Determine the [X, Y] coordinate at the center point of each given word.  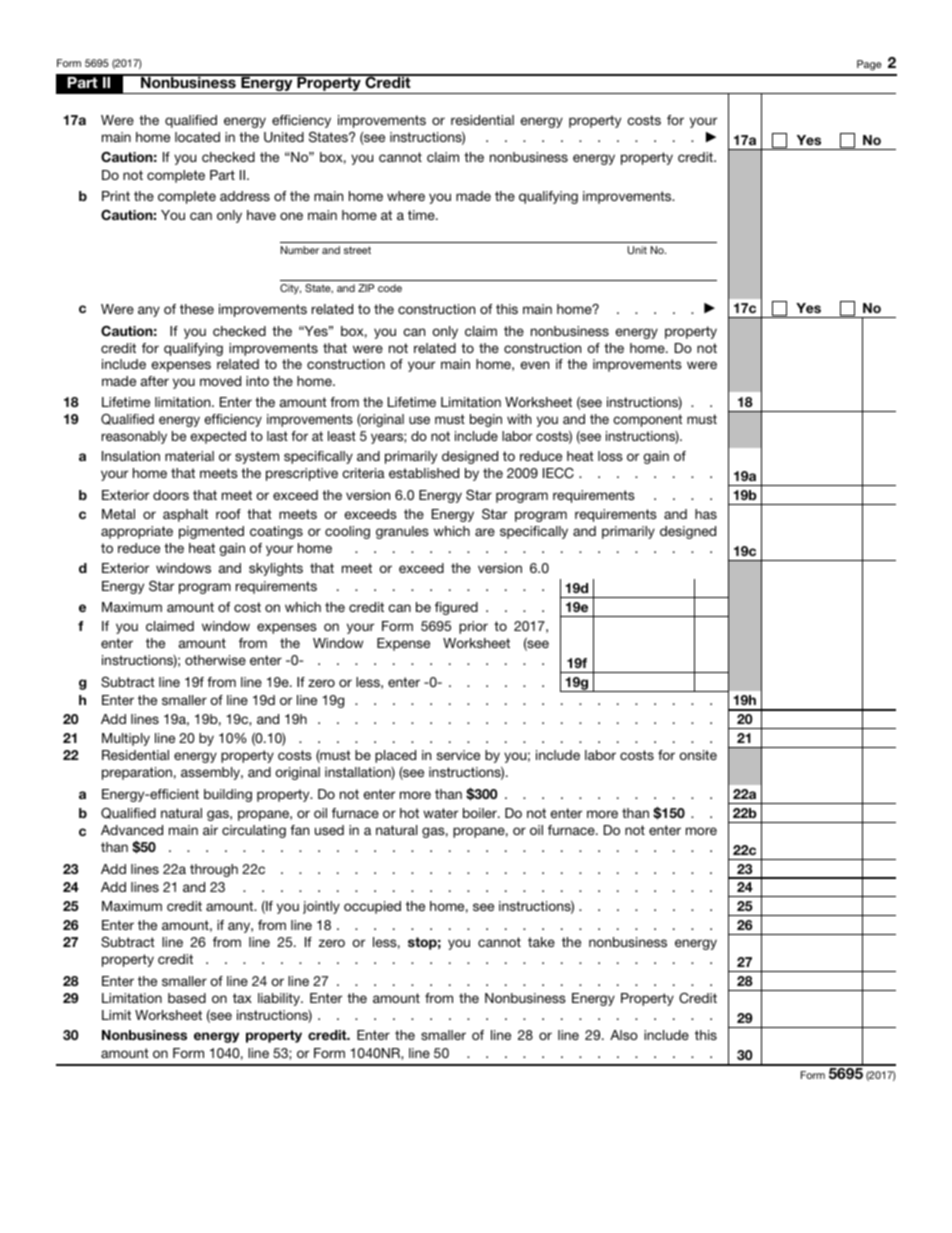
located [197, 137]
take [541, 942]
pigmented [211, 532]
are [485, 532]
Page [869, 65]
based [187, 998]
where [406, 196]
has [706, 514]
